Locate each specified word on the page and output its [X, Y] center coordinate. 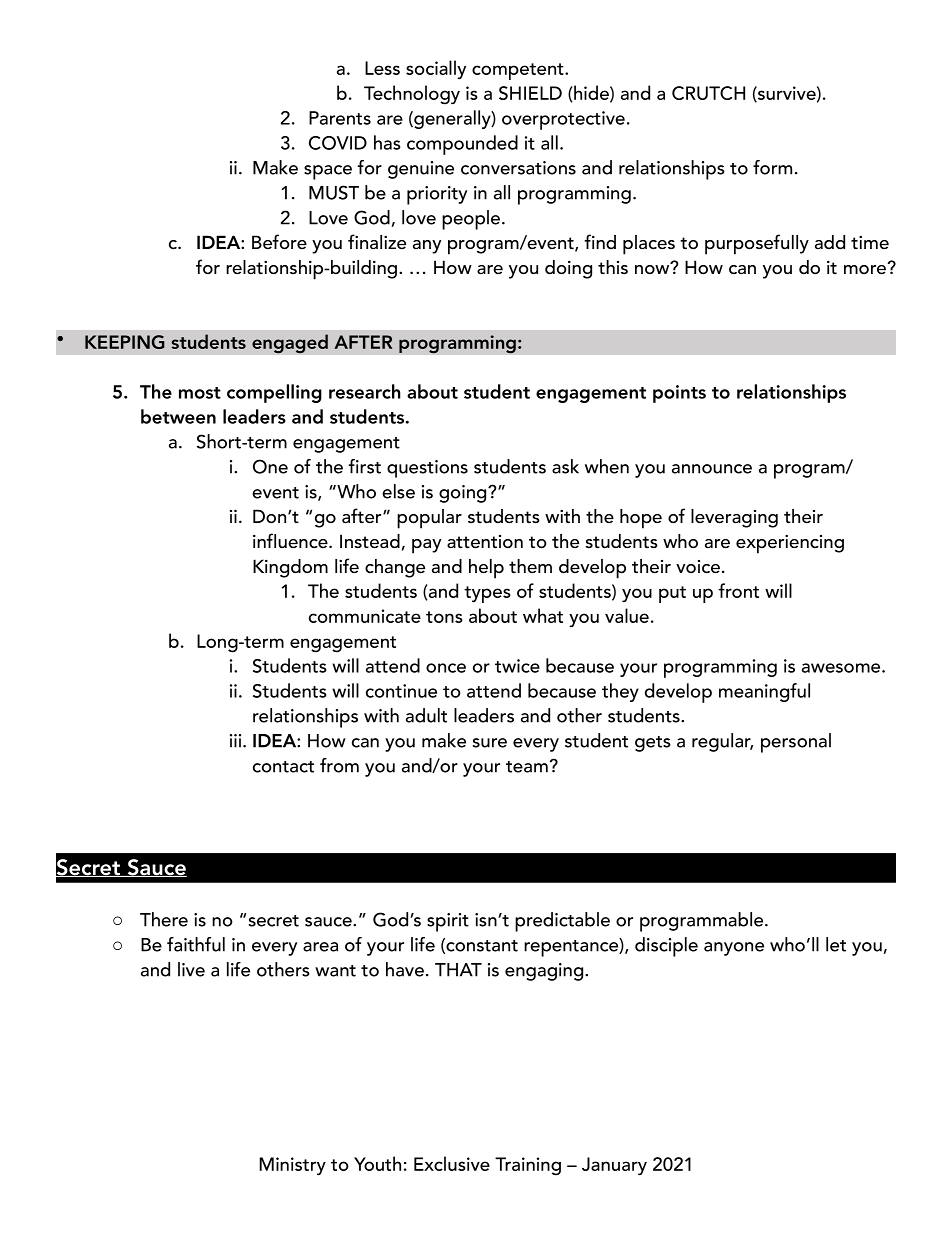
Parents [340, 118]
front [738, 590]
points [679, 394]
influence [291, 541]
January [614, 1166]
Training [528, 1166]
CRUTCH [708, 93]
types [487, 594]
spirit [448, 922]
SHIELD [530, 93]
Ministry [293, 1166]
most [200, 393]
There [164, 919]
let [836, 944]
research [365, 391]
